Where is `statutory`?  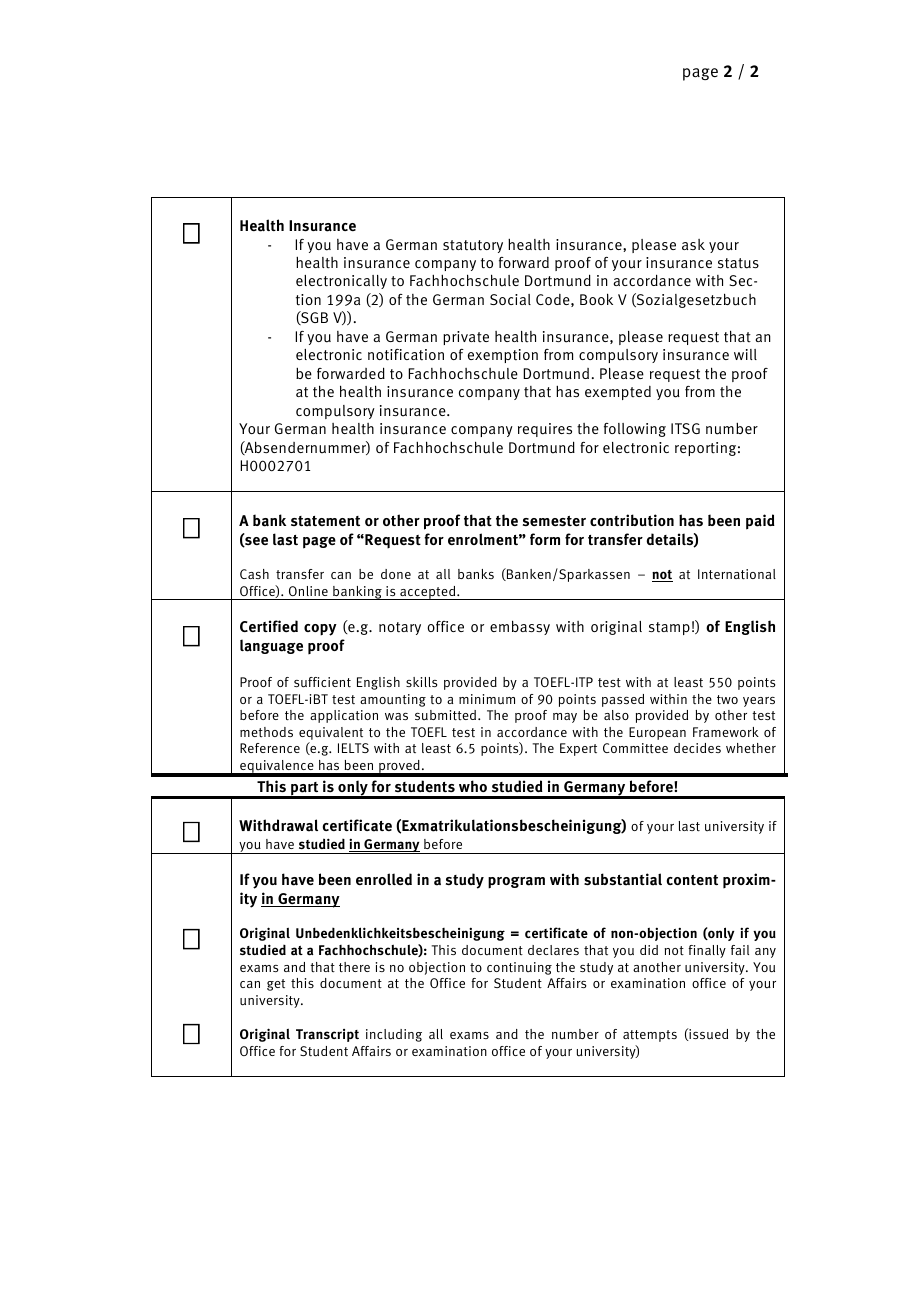
statutory is located at coordinates (473, 246).
